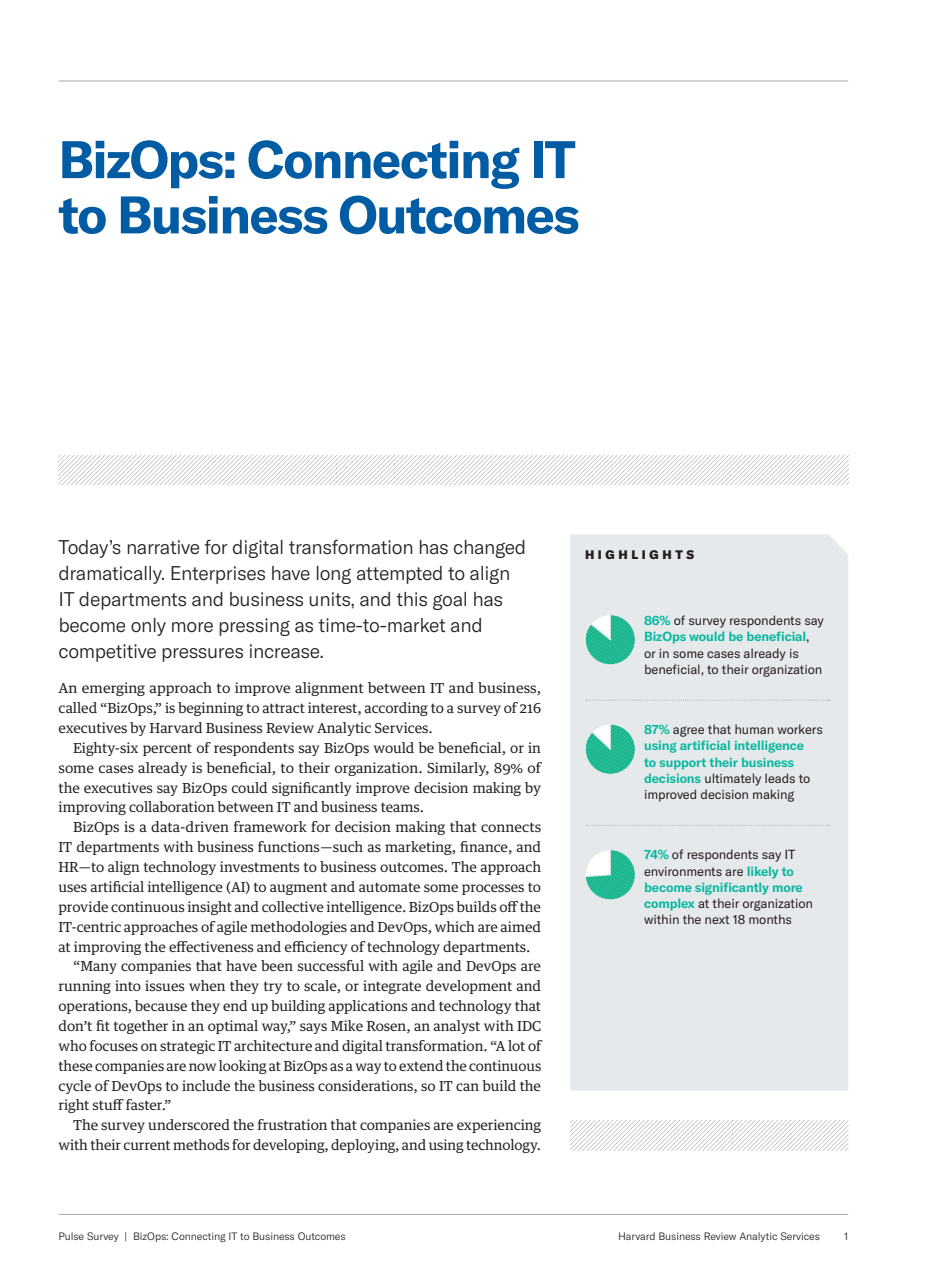  Describe the element at coordinates (516, 1045) in the screenshot. I see `lot` at that location.
